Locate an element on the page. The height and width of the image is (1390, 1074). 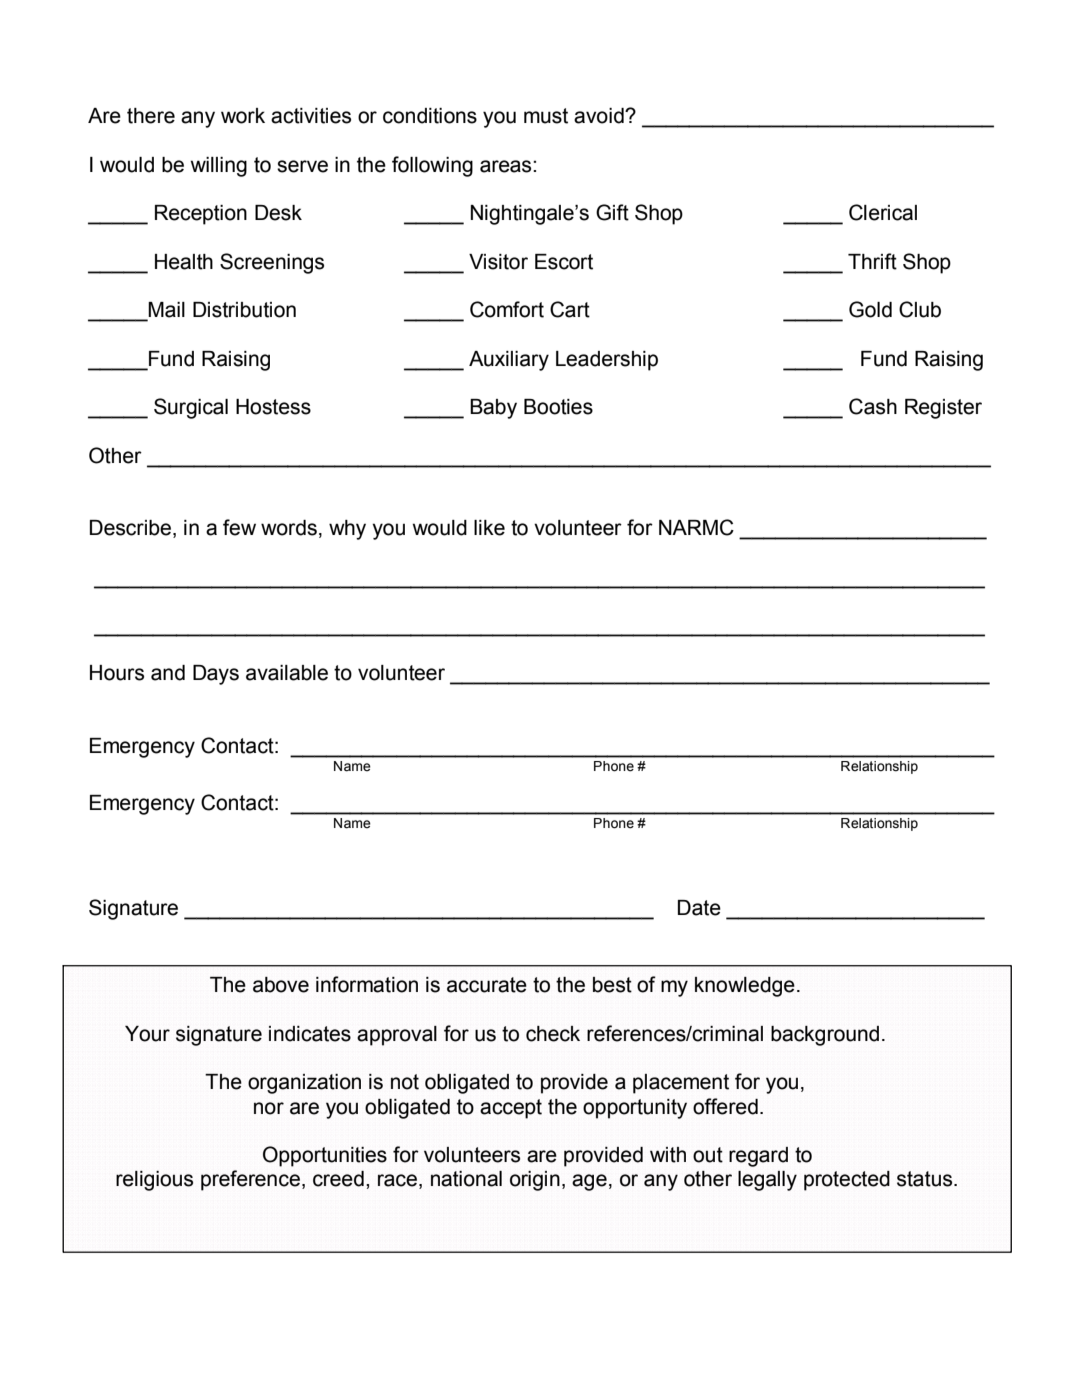
Cash is located at coordinates (873, 406).
